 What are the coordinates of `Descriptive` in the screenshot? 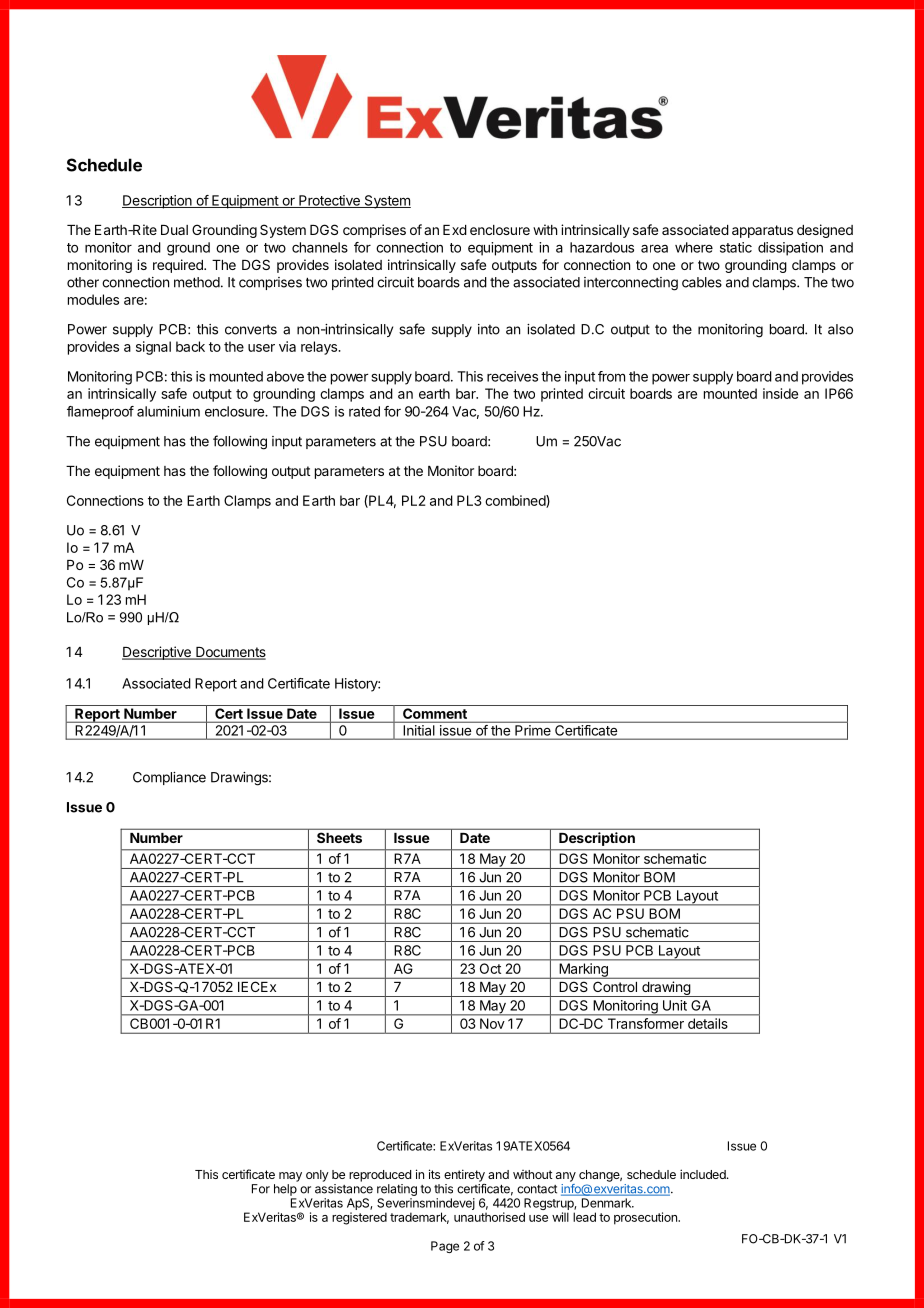 It's located at (157, 653).
